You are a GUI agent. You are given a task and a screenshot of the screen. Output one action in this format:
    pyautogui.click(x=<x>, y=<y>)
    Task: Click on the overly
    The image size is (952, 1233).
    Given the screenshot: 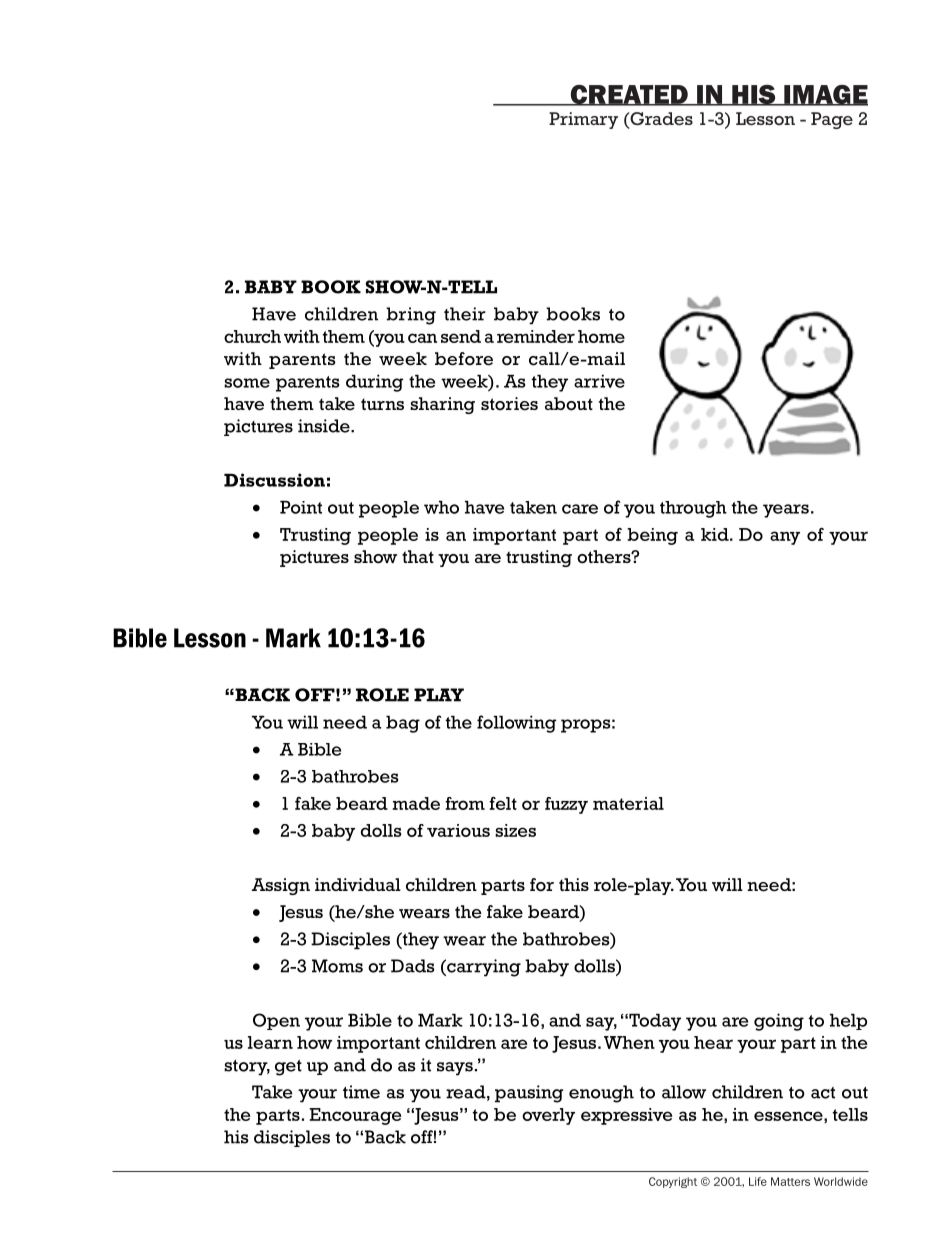 What is the action you would take?
    pyautogui.click(x=548, y=1116)
